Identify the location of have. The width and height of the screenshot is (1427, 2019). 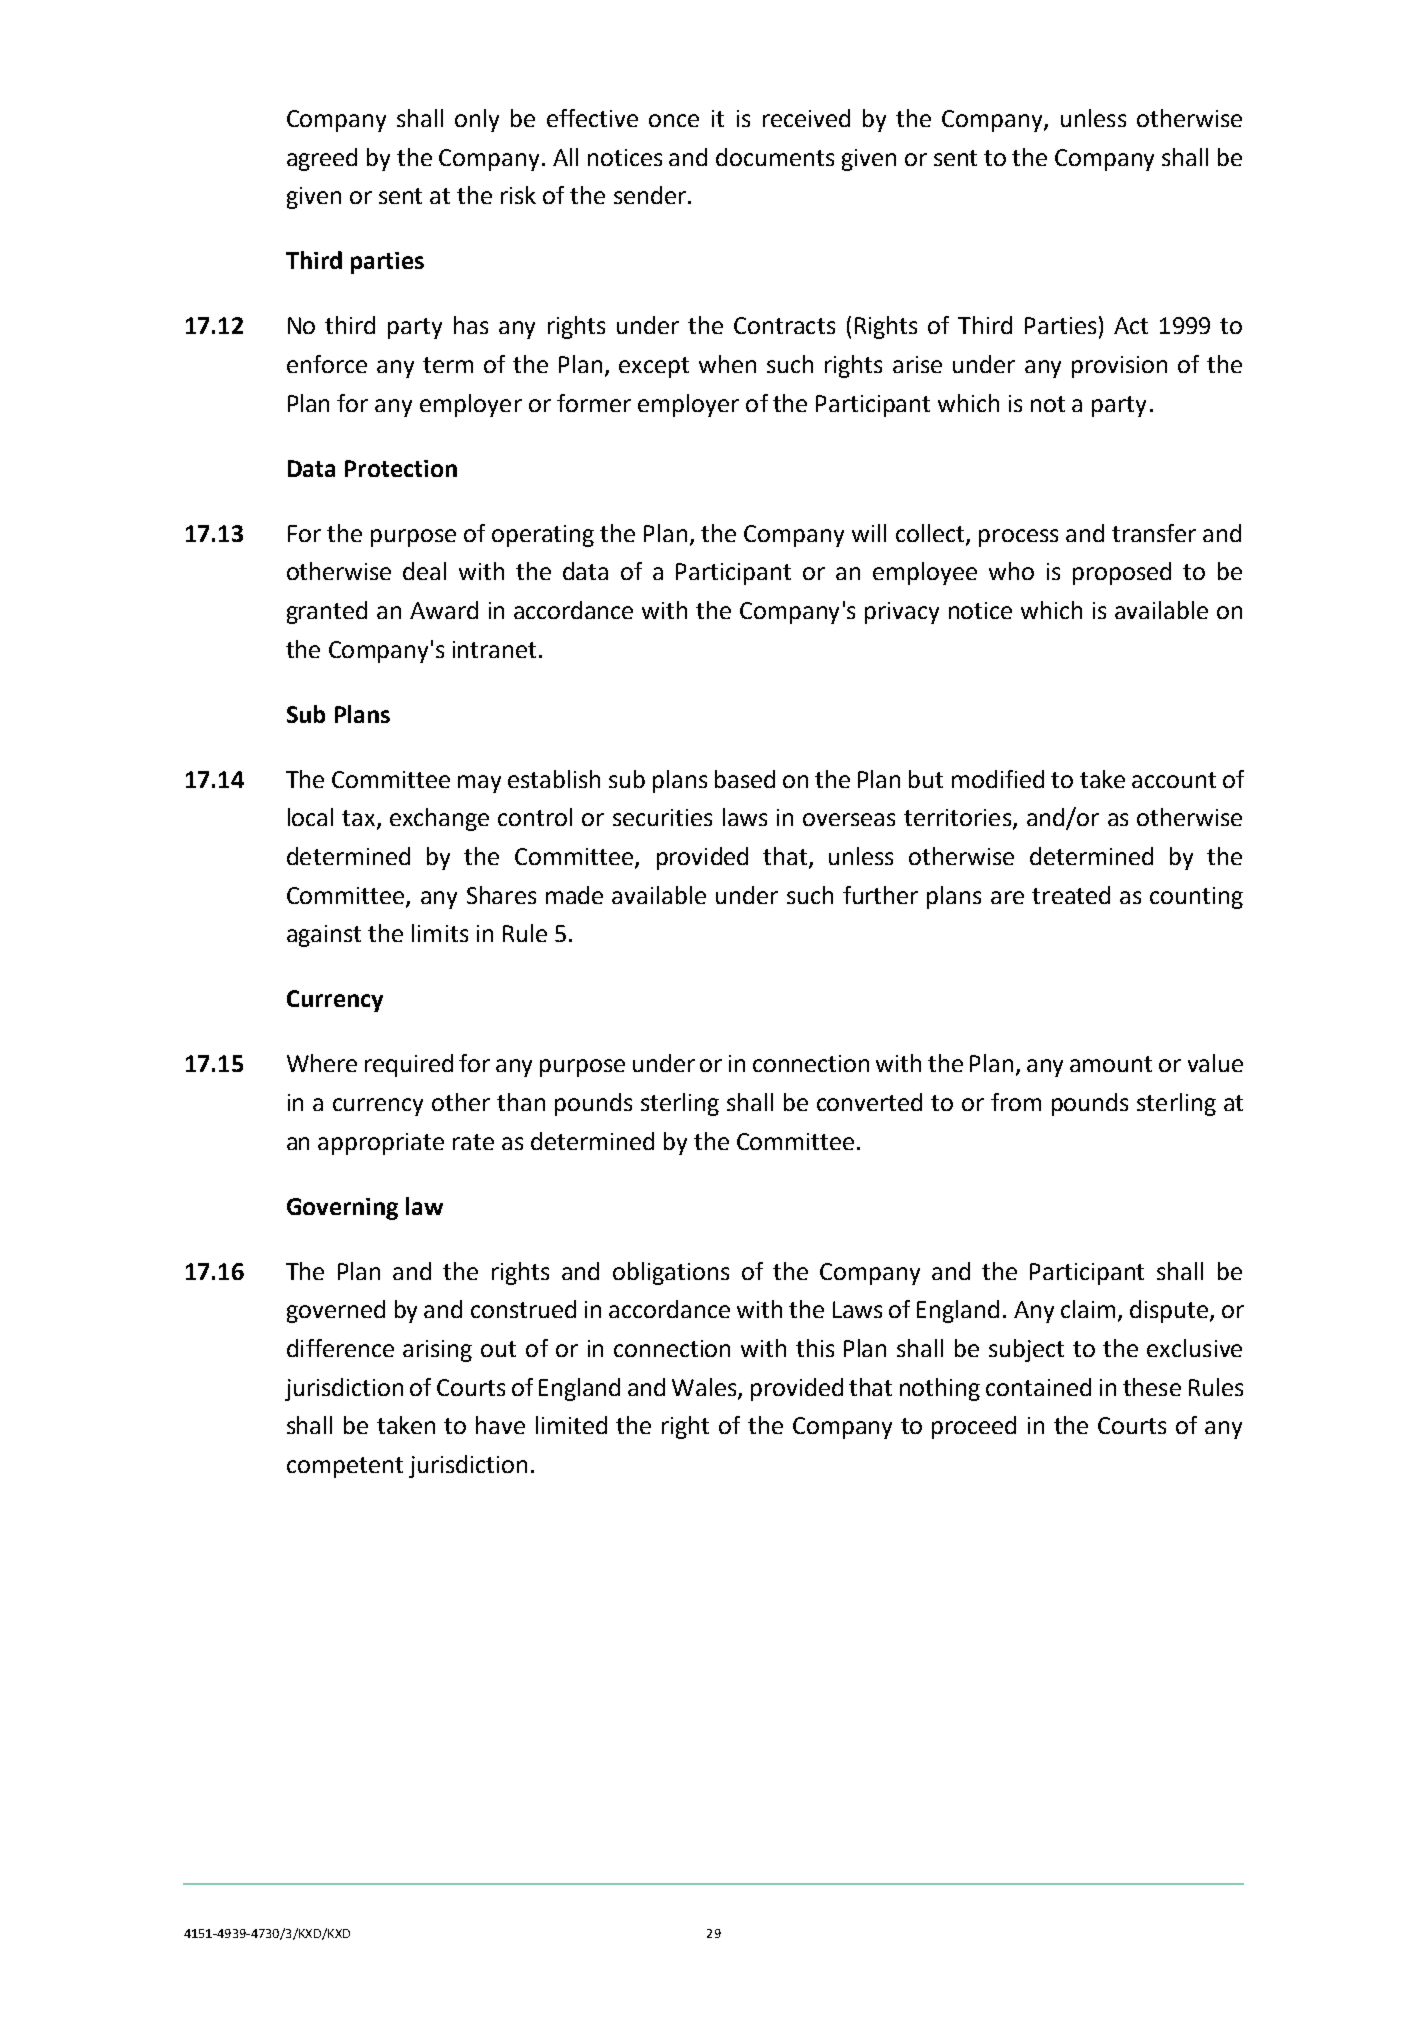
(500, 1425).
